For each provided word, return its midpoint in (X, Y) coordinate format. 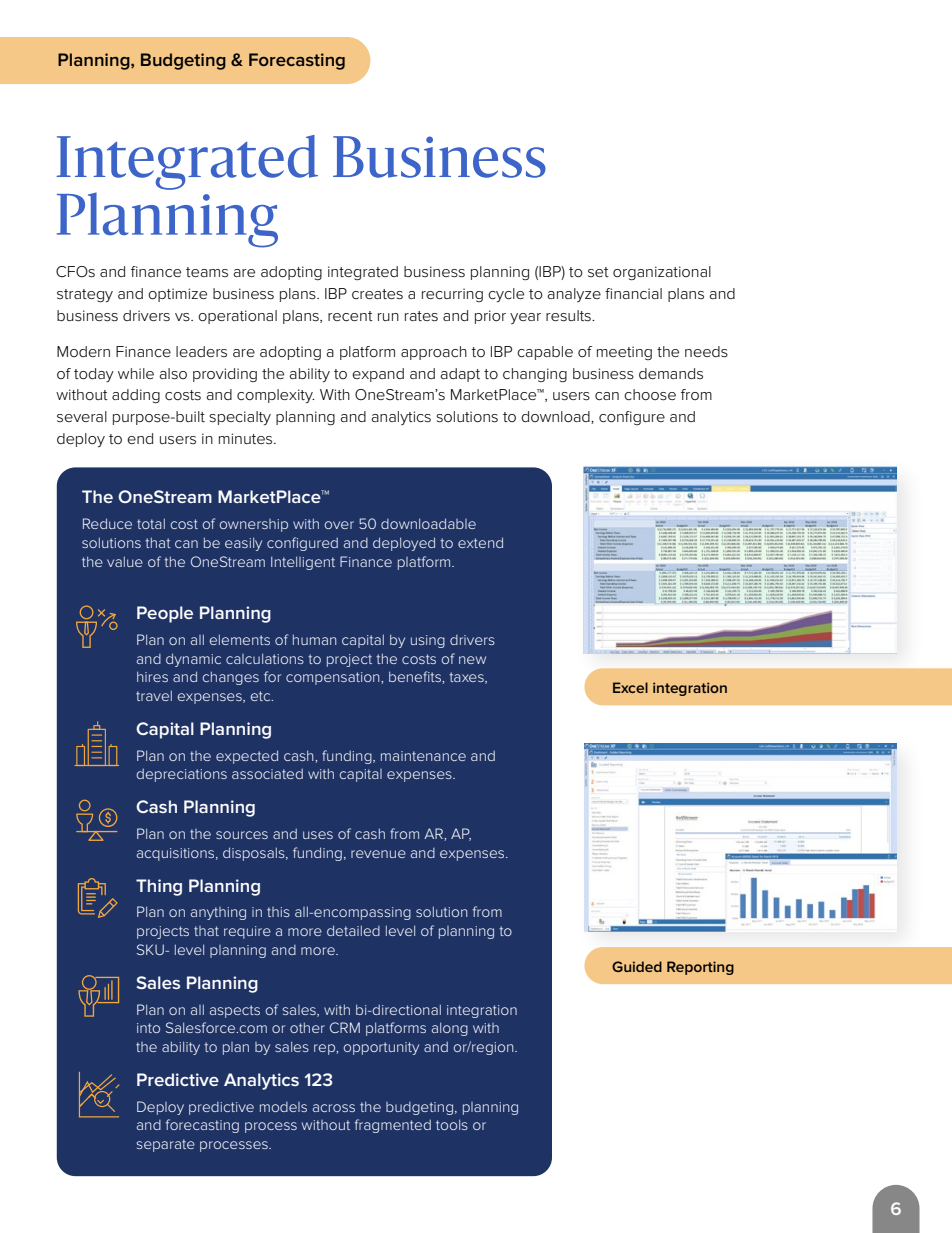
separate (165, 1145)
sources (242, 835)
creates (377, 294)
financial (633, 293)
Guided (637, 966)
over (339, 525)
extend (480, 542)
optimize (177, 295)
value (125, 561)
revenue (378, 854)
